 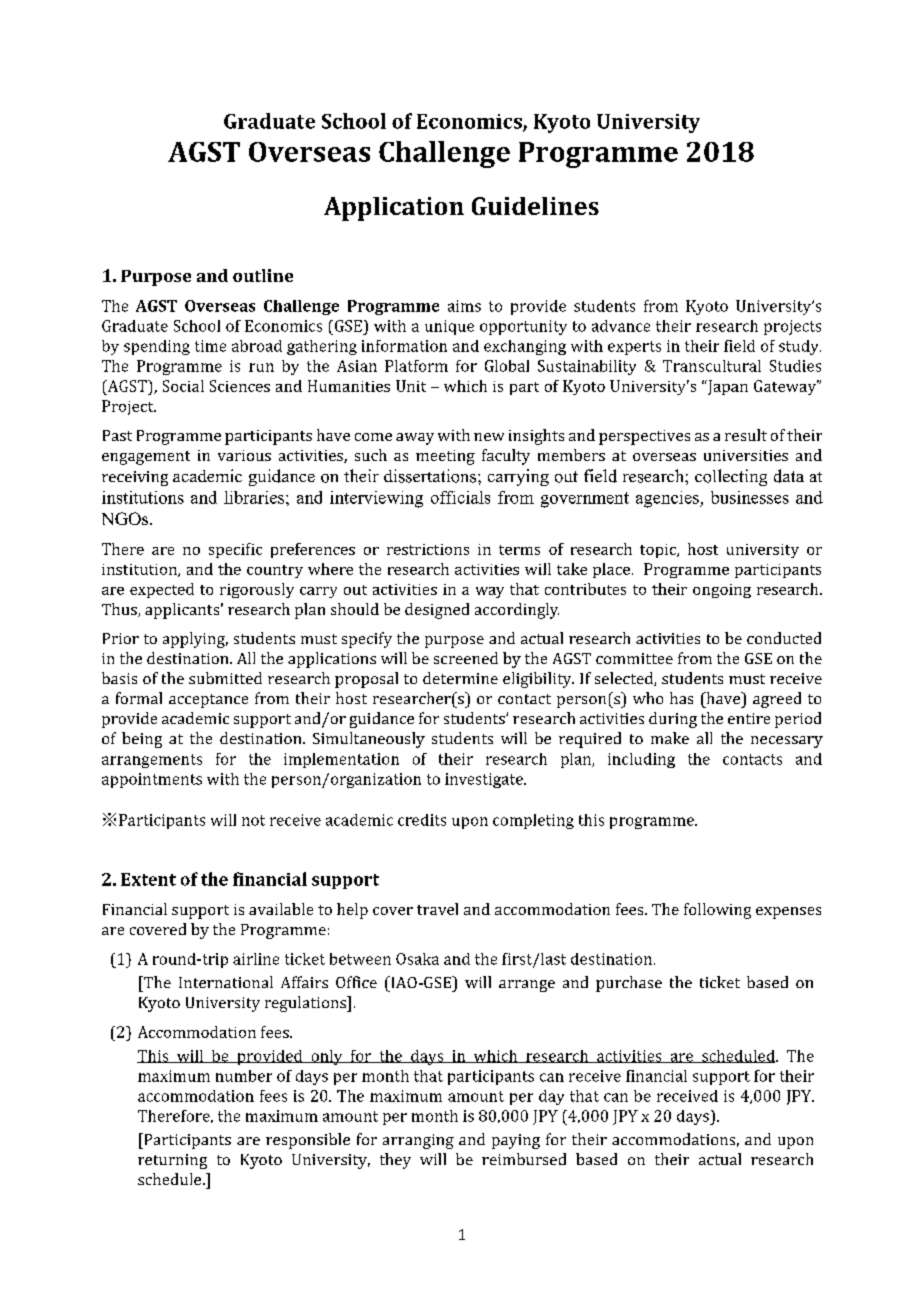 What do you see at coordinates (172, 1161) in the screenshot?
I see `returning` at bounding box center [172, 1161].
